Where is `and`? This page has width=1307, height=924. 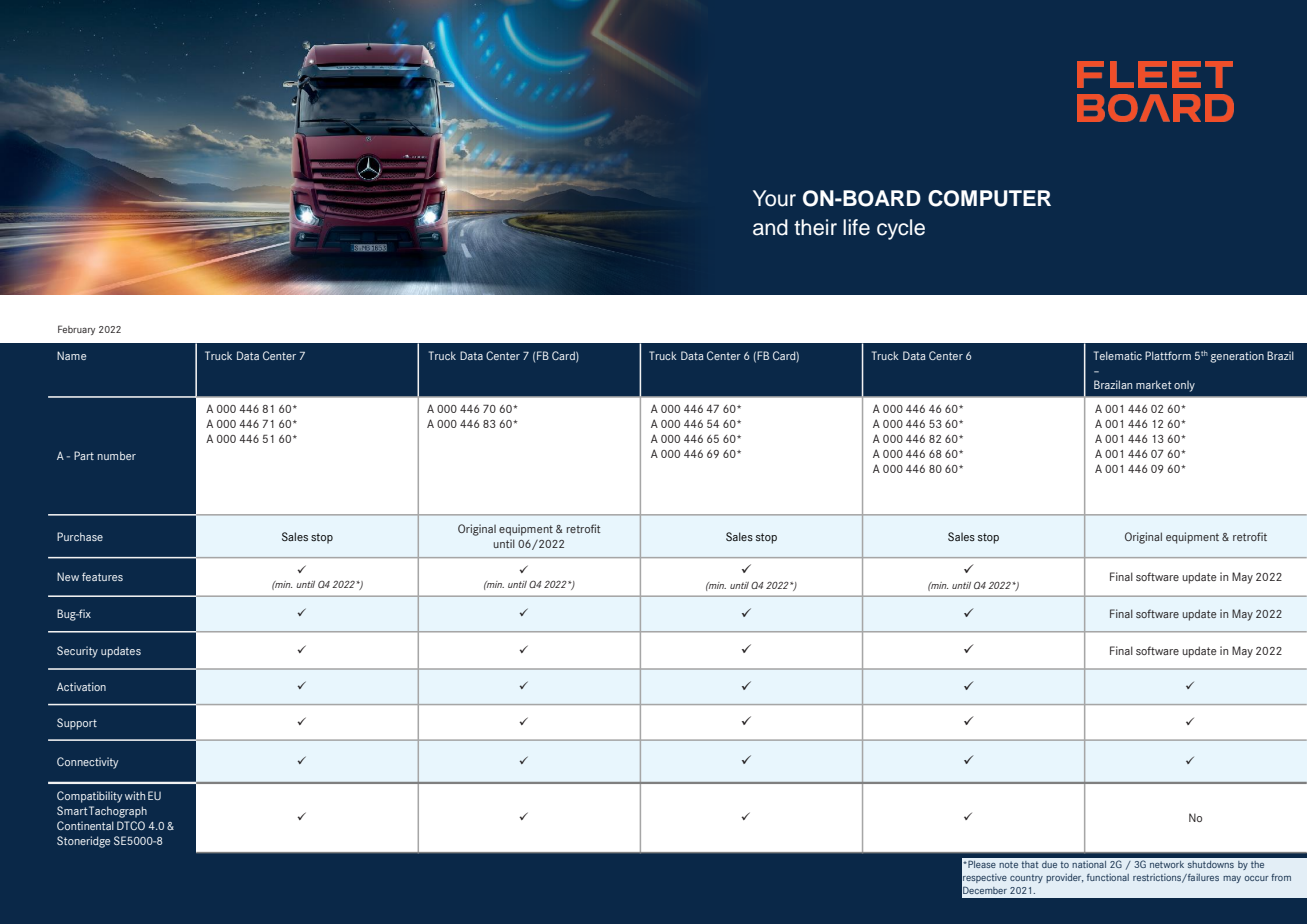 and is located at coordinates (770, 227).
